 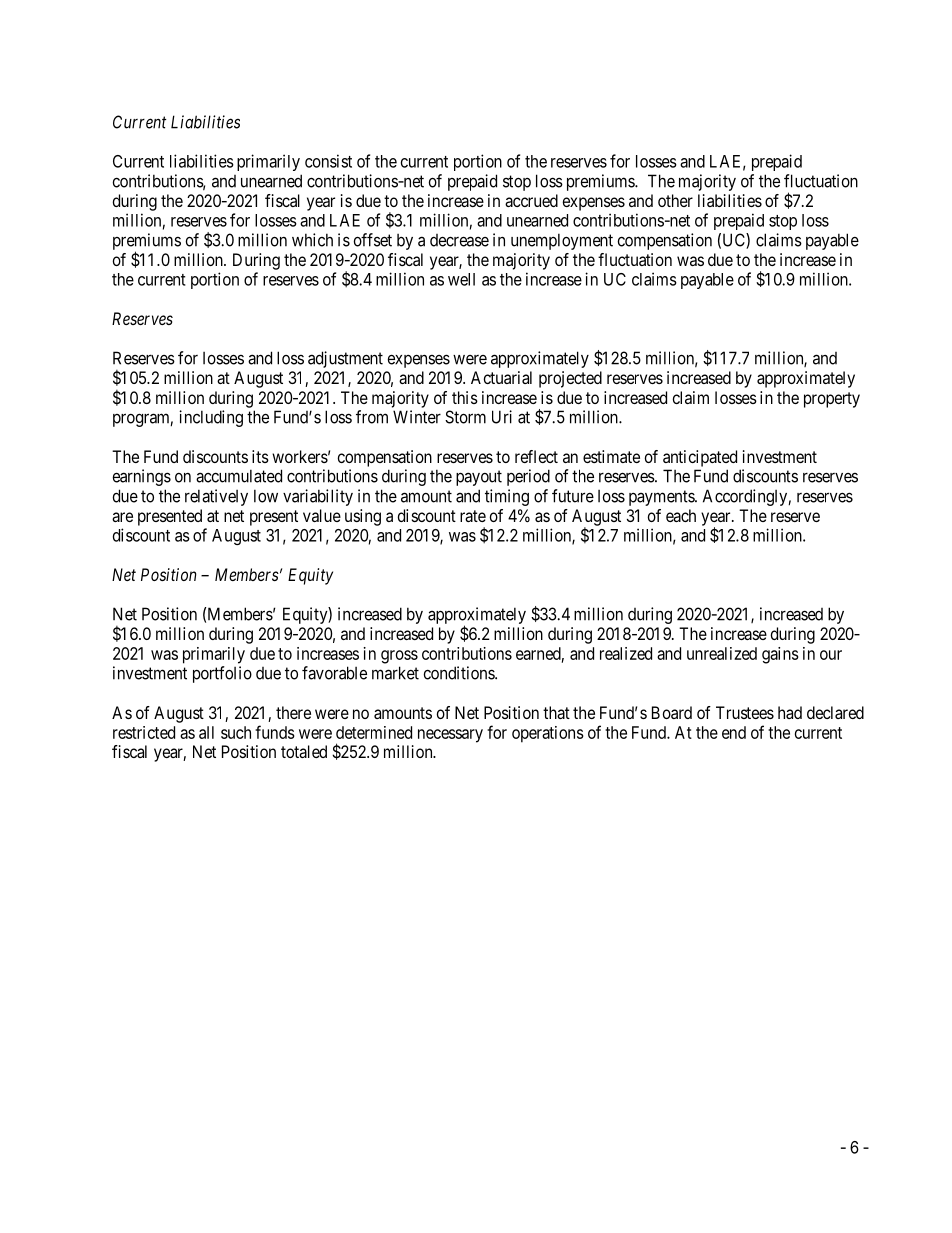 What do you see at coordinates (675, 200) in the screenshot?
I see `other` at bounding box center [675, 200].
